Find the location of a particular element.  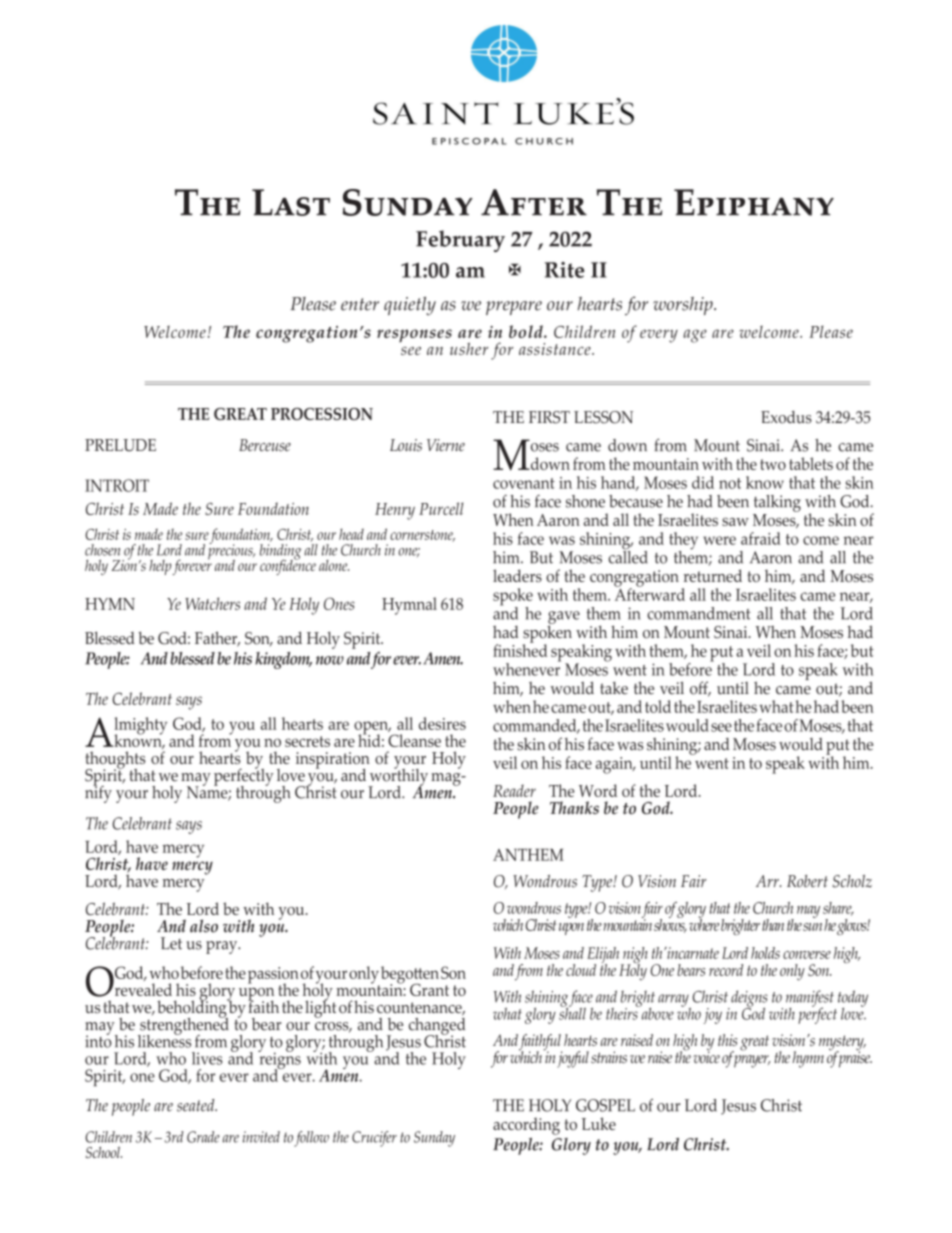

Last is located at coordinates (291, 202).
